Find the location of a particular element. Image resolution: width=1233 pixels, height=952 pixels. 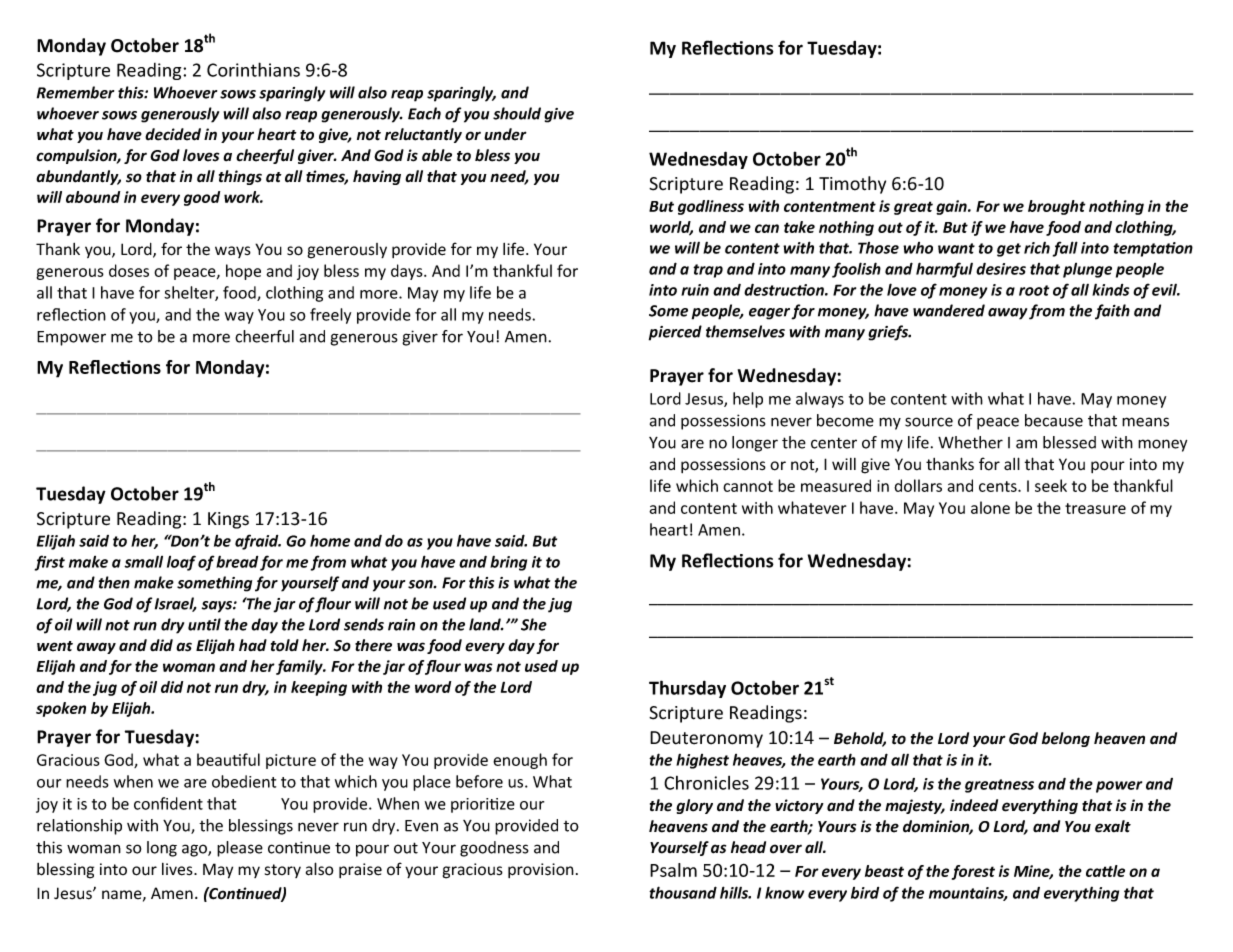

doses is located at coordinates (129, 270).
